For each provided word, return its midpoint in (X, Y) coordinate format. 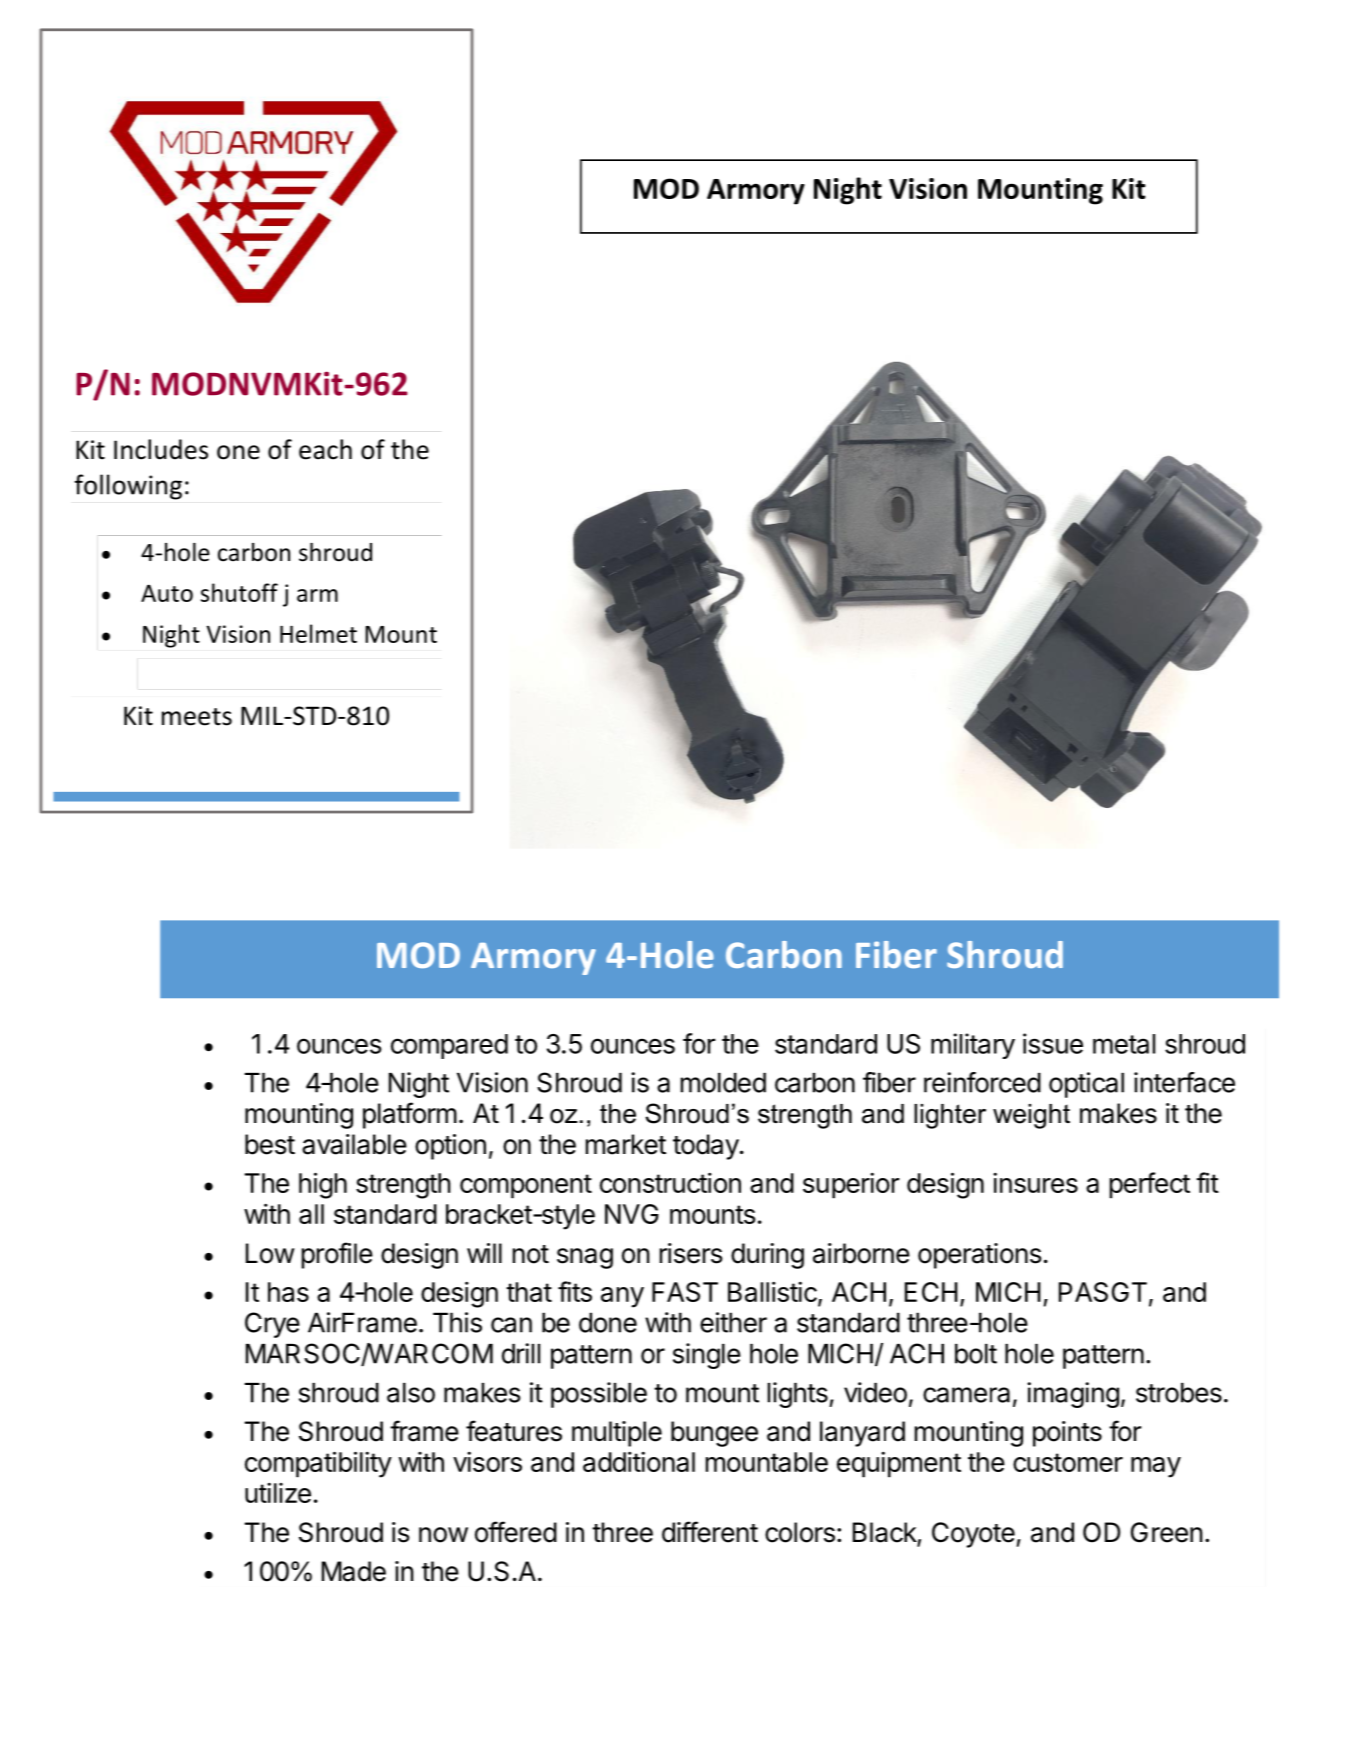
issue (1053, 1043)
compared (449, 1046)
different (710, 1532)
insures (1035, 1183)
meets (197, 717)
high (323, 1185)
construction (670, 1183)
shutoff (239, 592)
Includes (161, 449)
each (325, 449)
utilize (278, 1493)
